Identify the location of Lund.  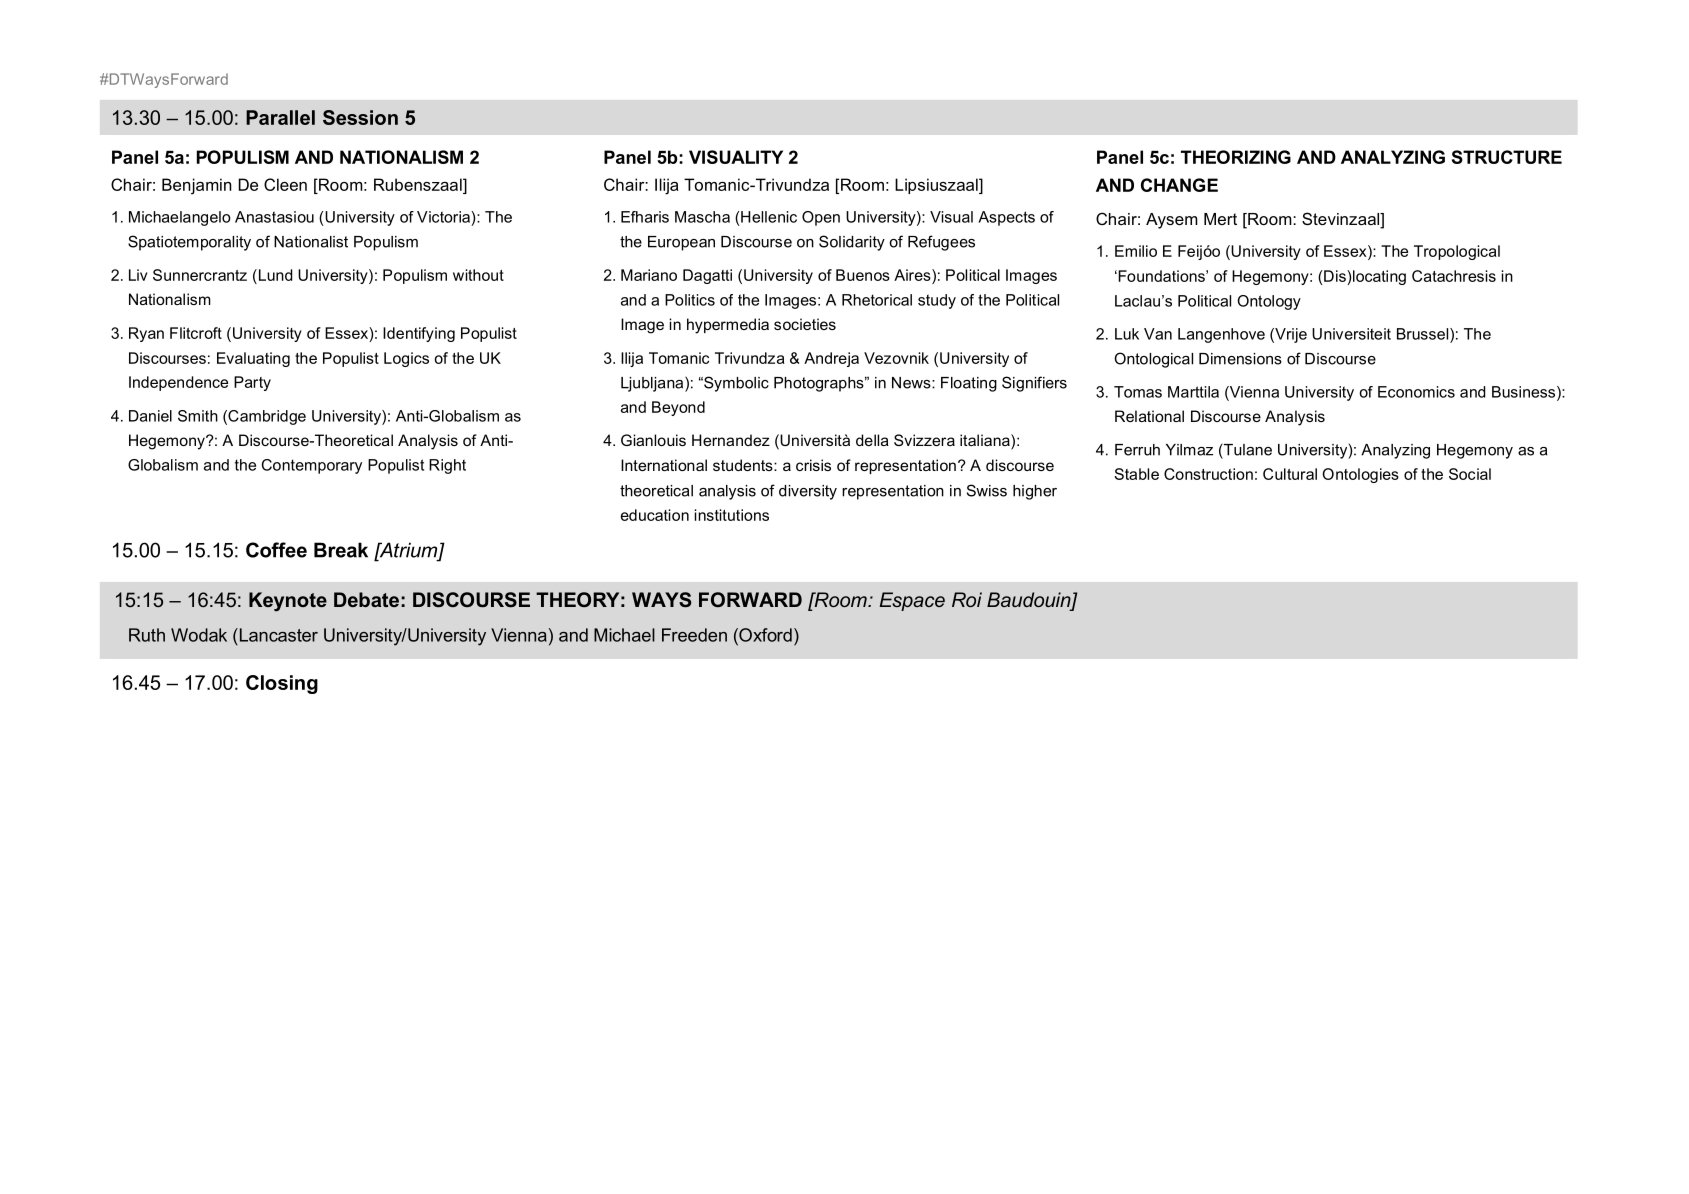
(274, 276).
